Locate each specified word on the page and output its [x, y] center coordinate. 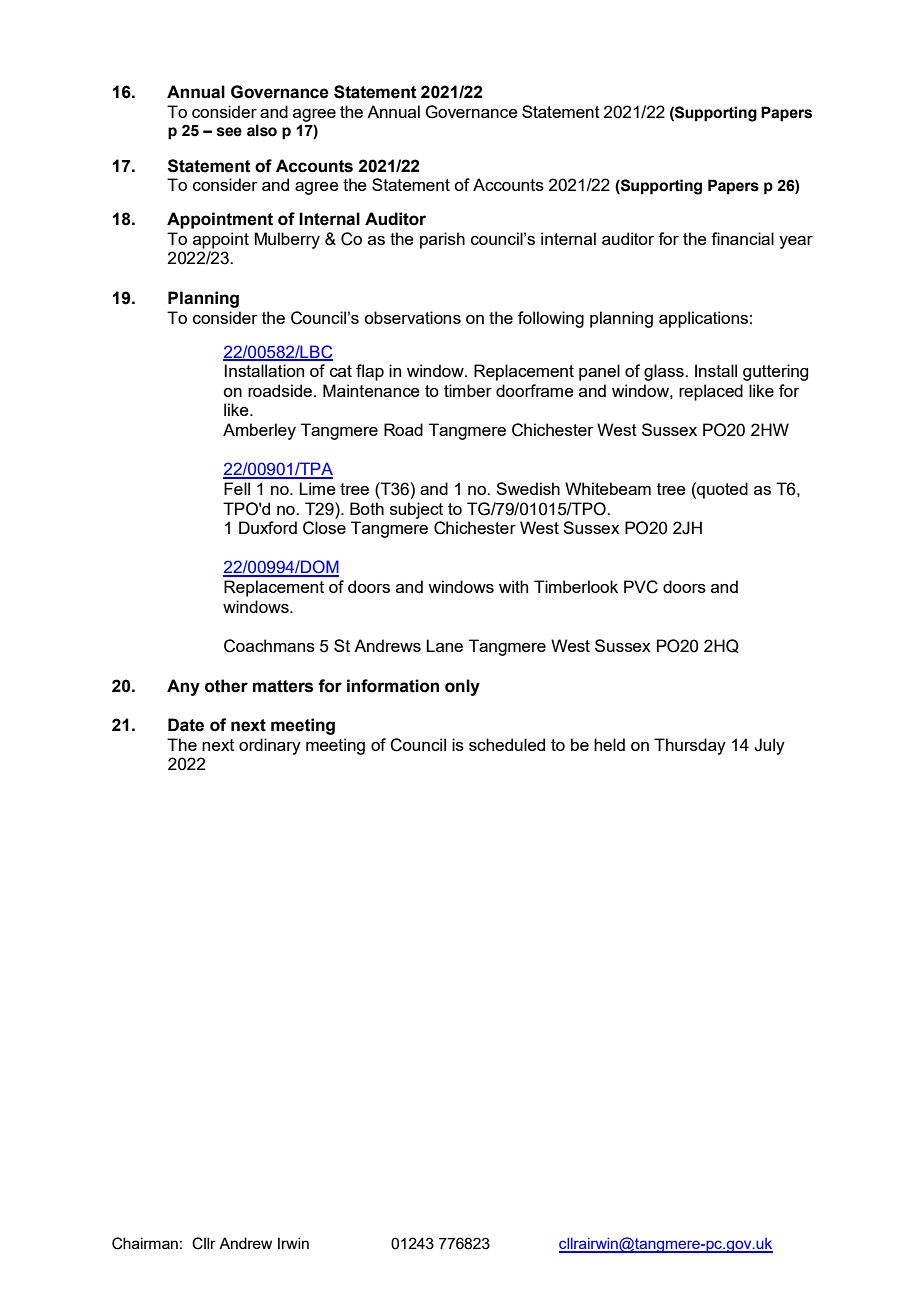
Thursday [690, 746]
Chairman [145, 1243]
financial [742, 238]
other [226, 686]
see [229, 132]
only [462, 687]
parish [442, 240]
